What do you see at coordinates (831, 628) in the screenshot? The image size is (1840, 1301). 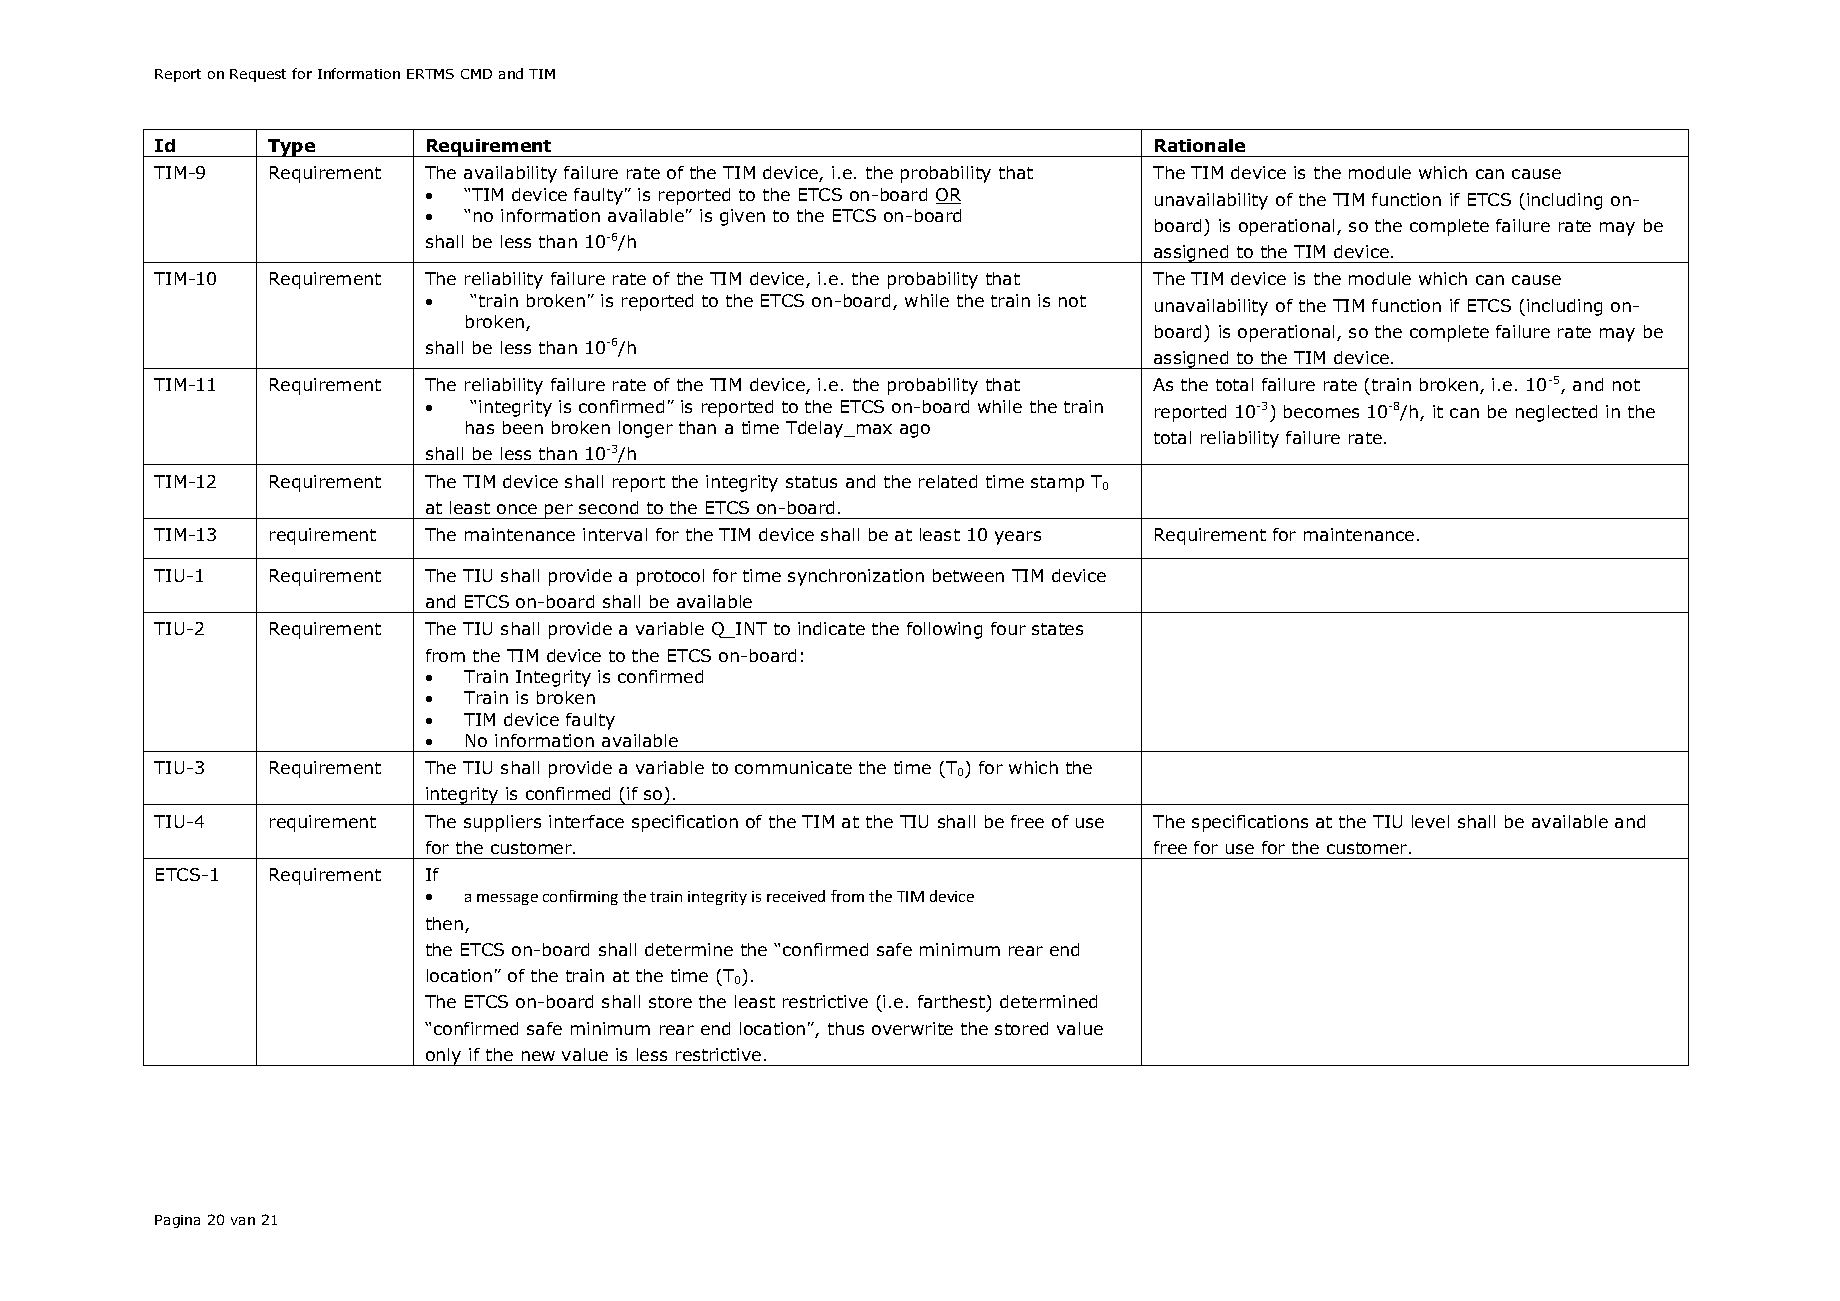 I see `indicate` at bounding box center [831, 628].
